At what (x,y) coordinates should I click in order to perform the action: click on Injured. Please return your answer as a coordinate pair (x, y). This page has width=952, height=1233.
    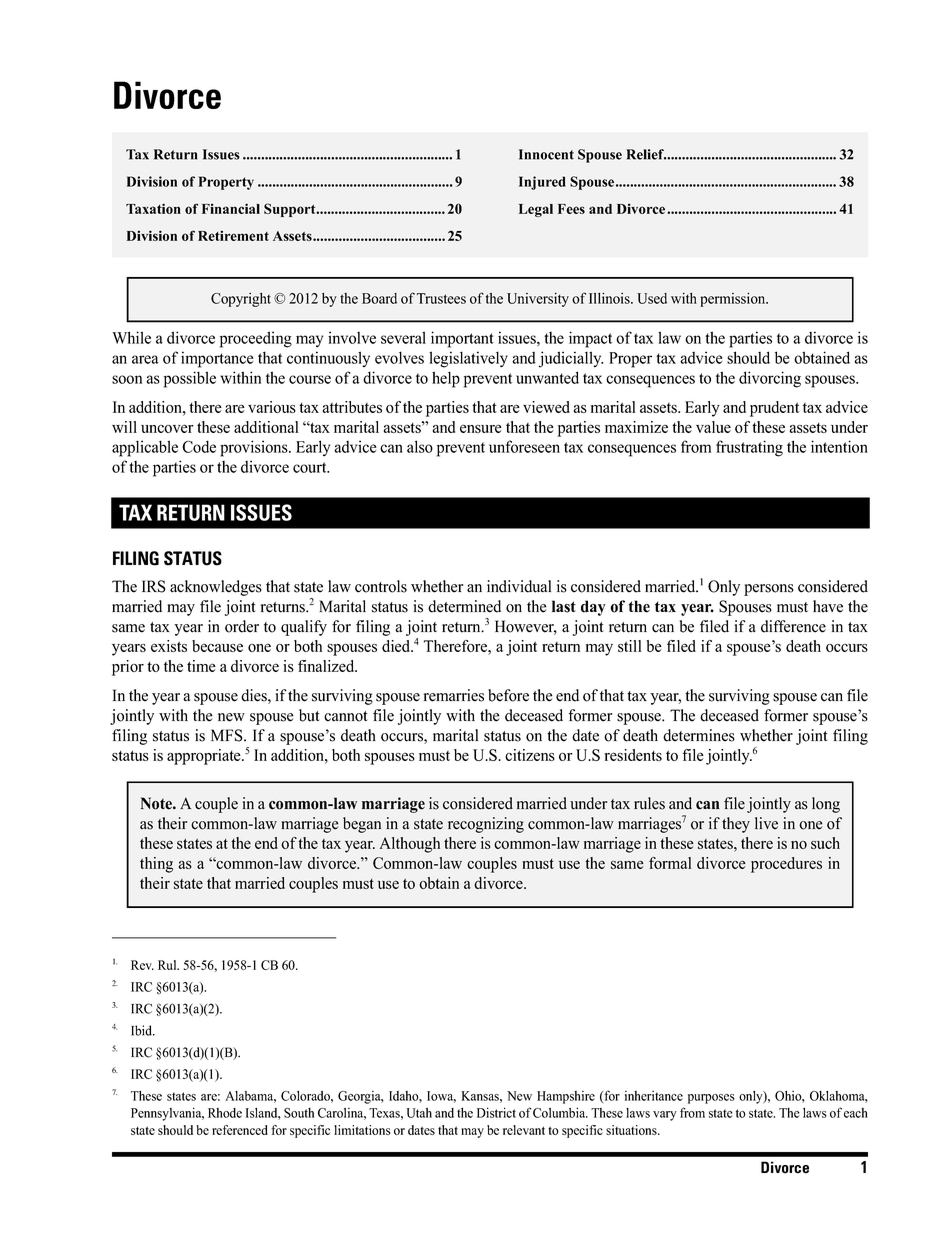
    Looking at the image, I should click on (542, 183).
